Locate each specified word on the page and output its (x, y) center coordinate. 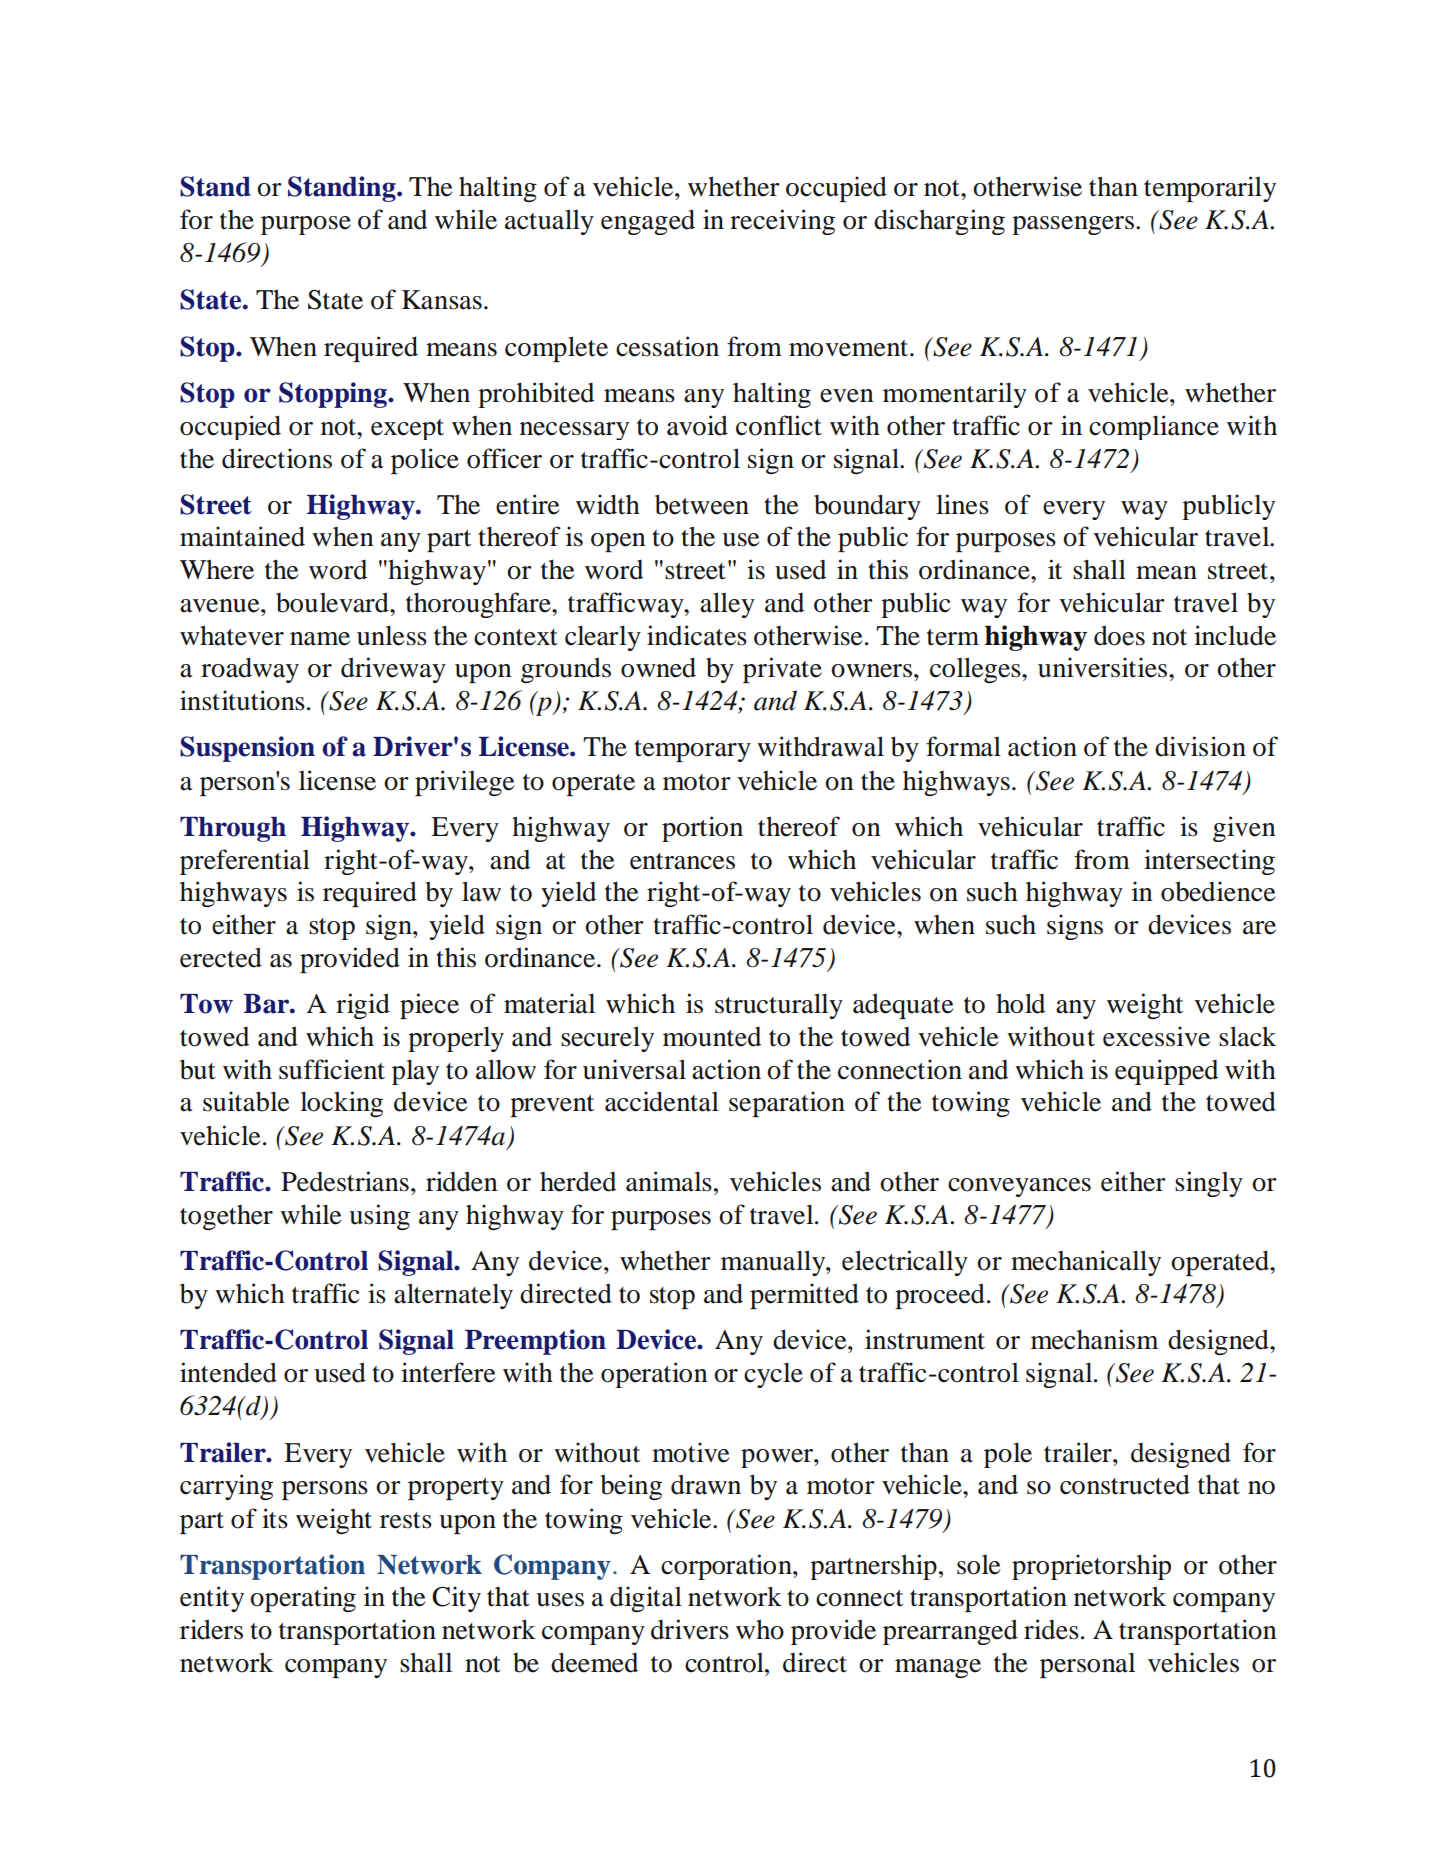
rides (1051, 1629)
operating (303, 1599)
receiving (782, 222)
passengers (1073, 225)
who (760, 1629)
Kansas (442, 300)
